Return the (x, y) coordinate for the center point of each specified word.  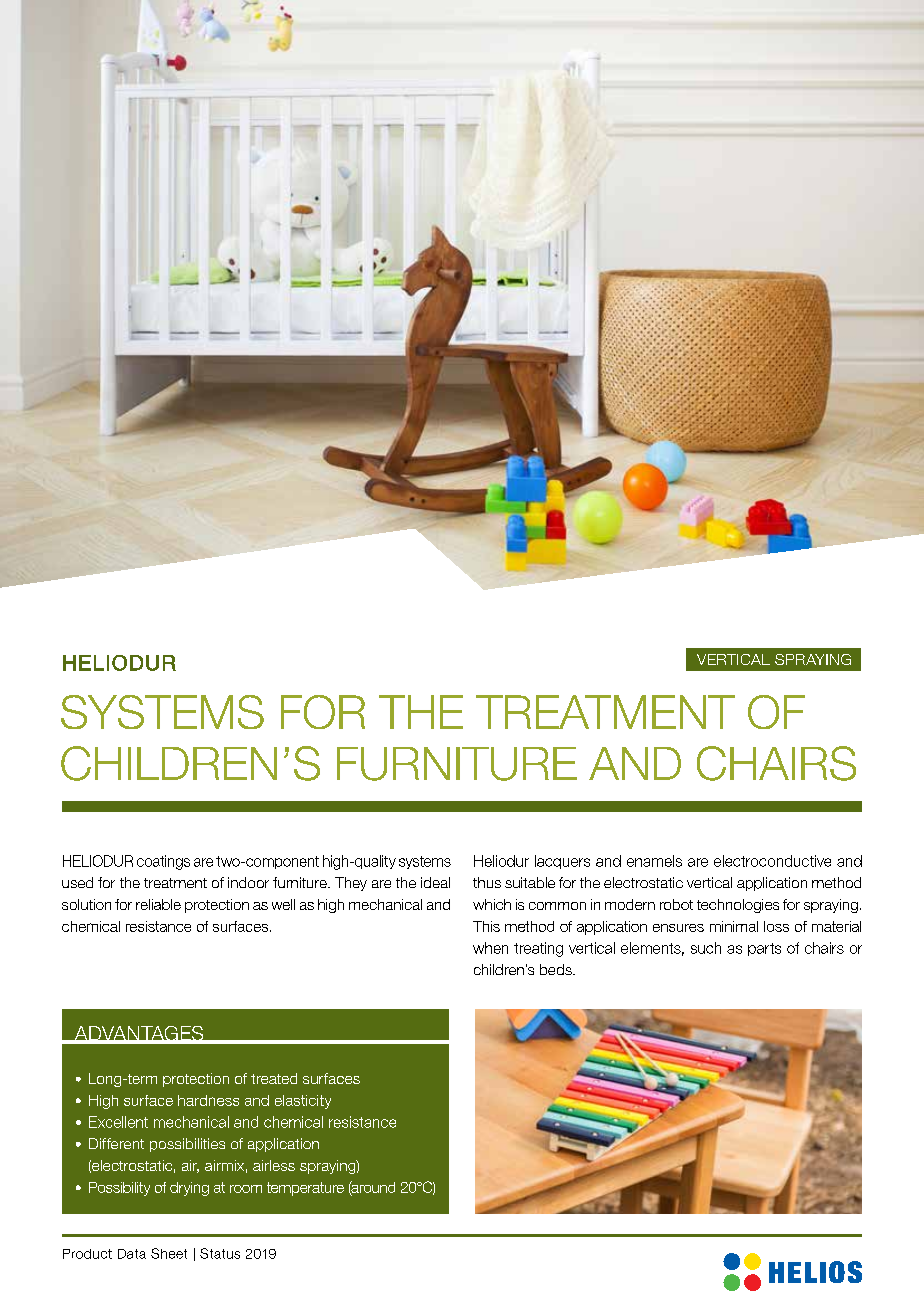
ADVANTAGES (139, 1034)
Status (220, 1253)
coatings (163, 862)
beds (557, 969)
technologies (738, 906)
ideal (435, 882)
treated (274, 1078)
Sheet (169, 1253)
